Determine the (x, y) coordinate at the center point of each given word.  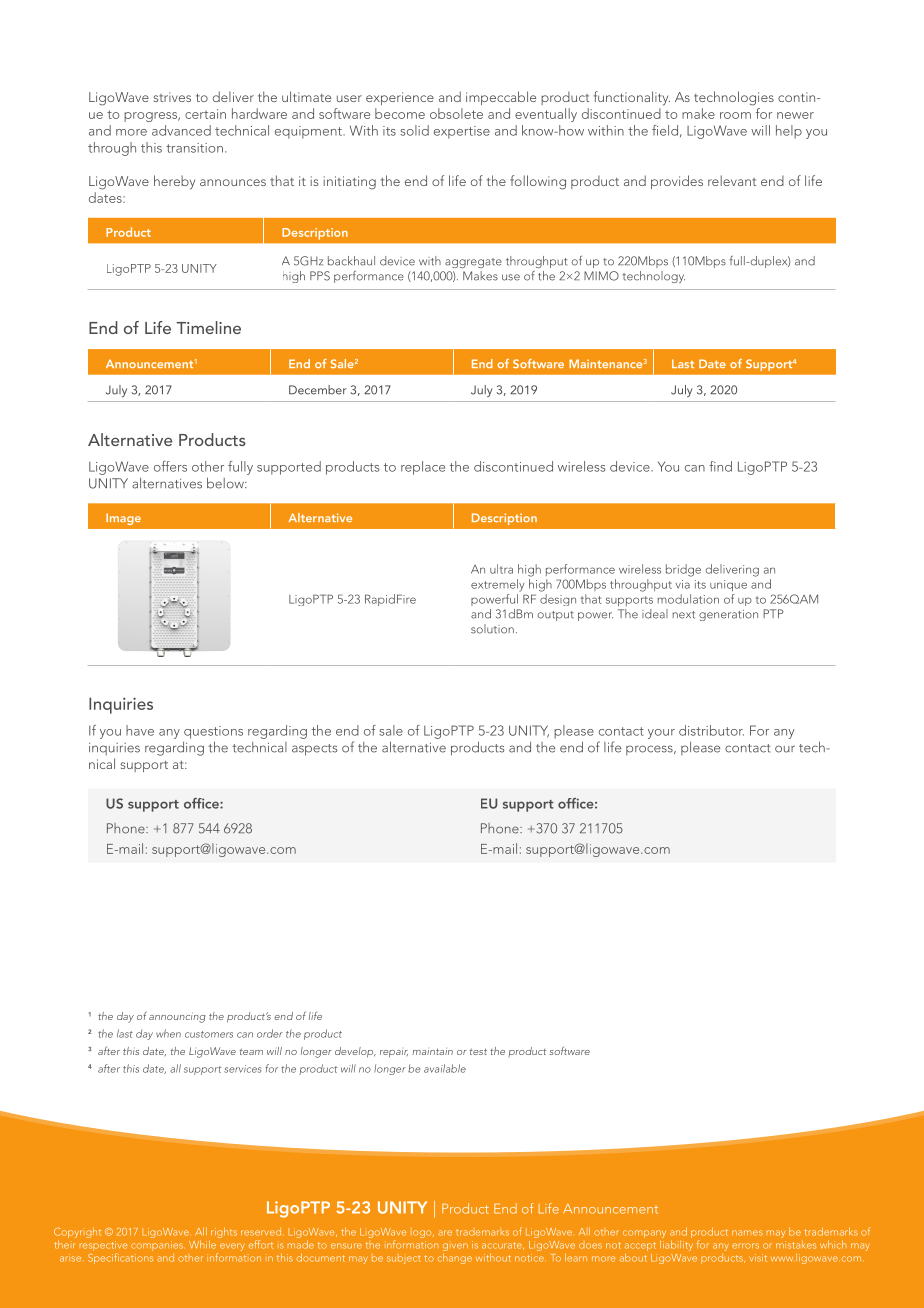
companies (157, 1246)
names (747, 1233)
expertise (462, 132)
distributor (711, 730)
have (140, 730)
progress (151, 117)
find (720, 466)
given (455, 1247)
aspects (315, 750)
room (735, 115)
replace (423, 468)
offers (170, 466)
